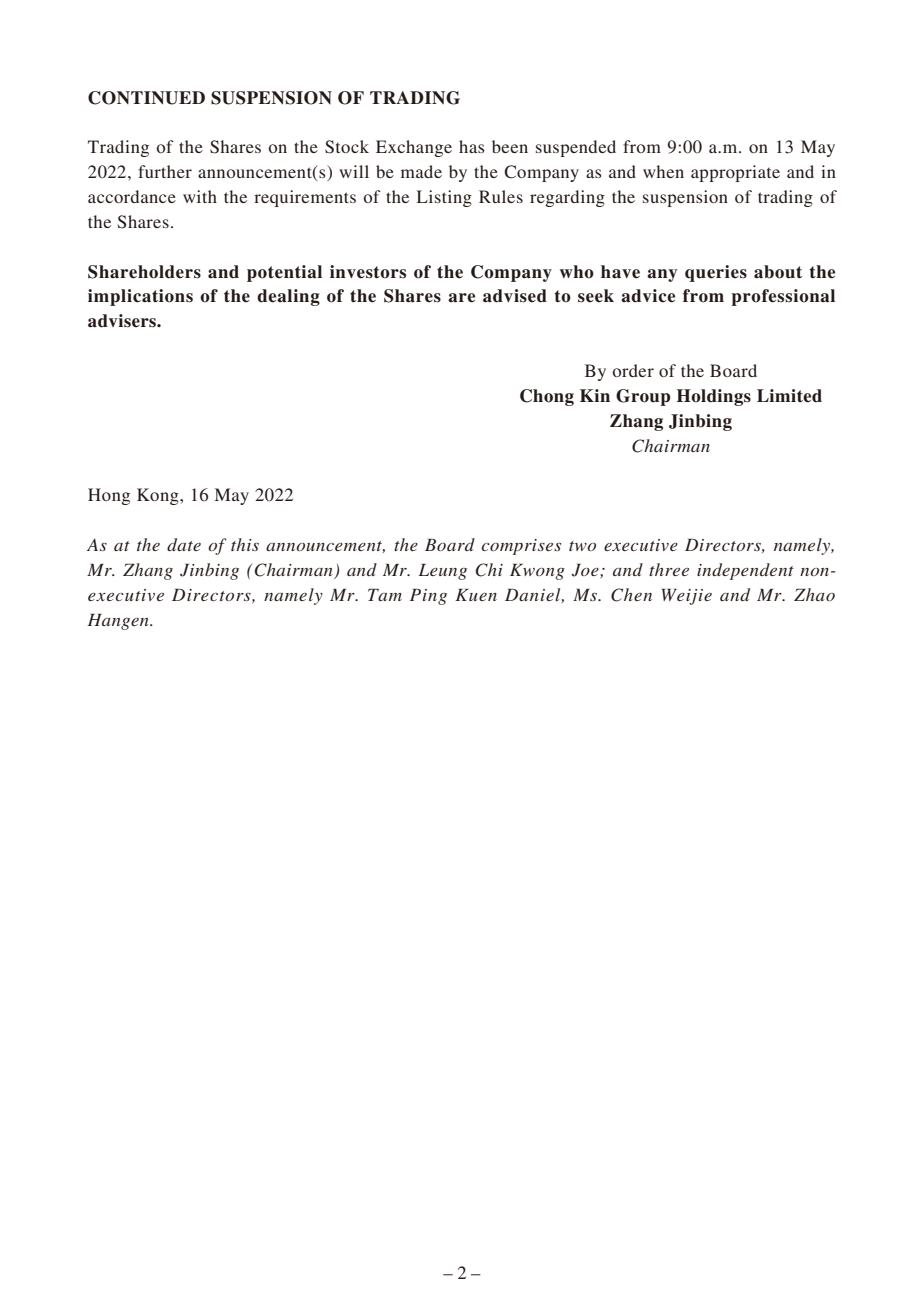 The height and width of the image is (1308, 924). Describe the element at coordinates (521, 547) in the image. I see `comprises` at that location.
